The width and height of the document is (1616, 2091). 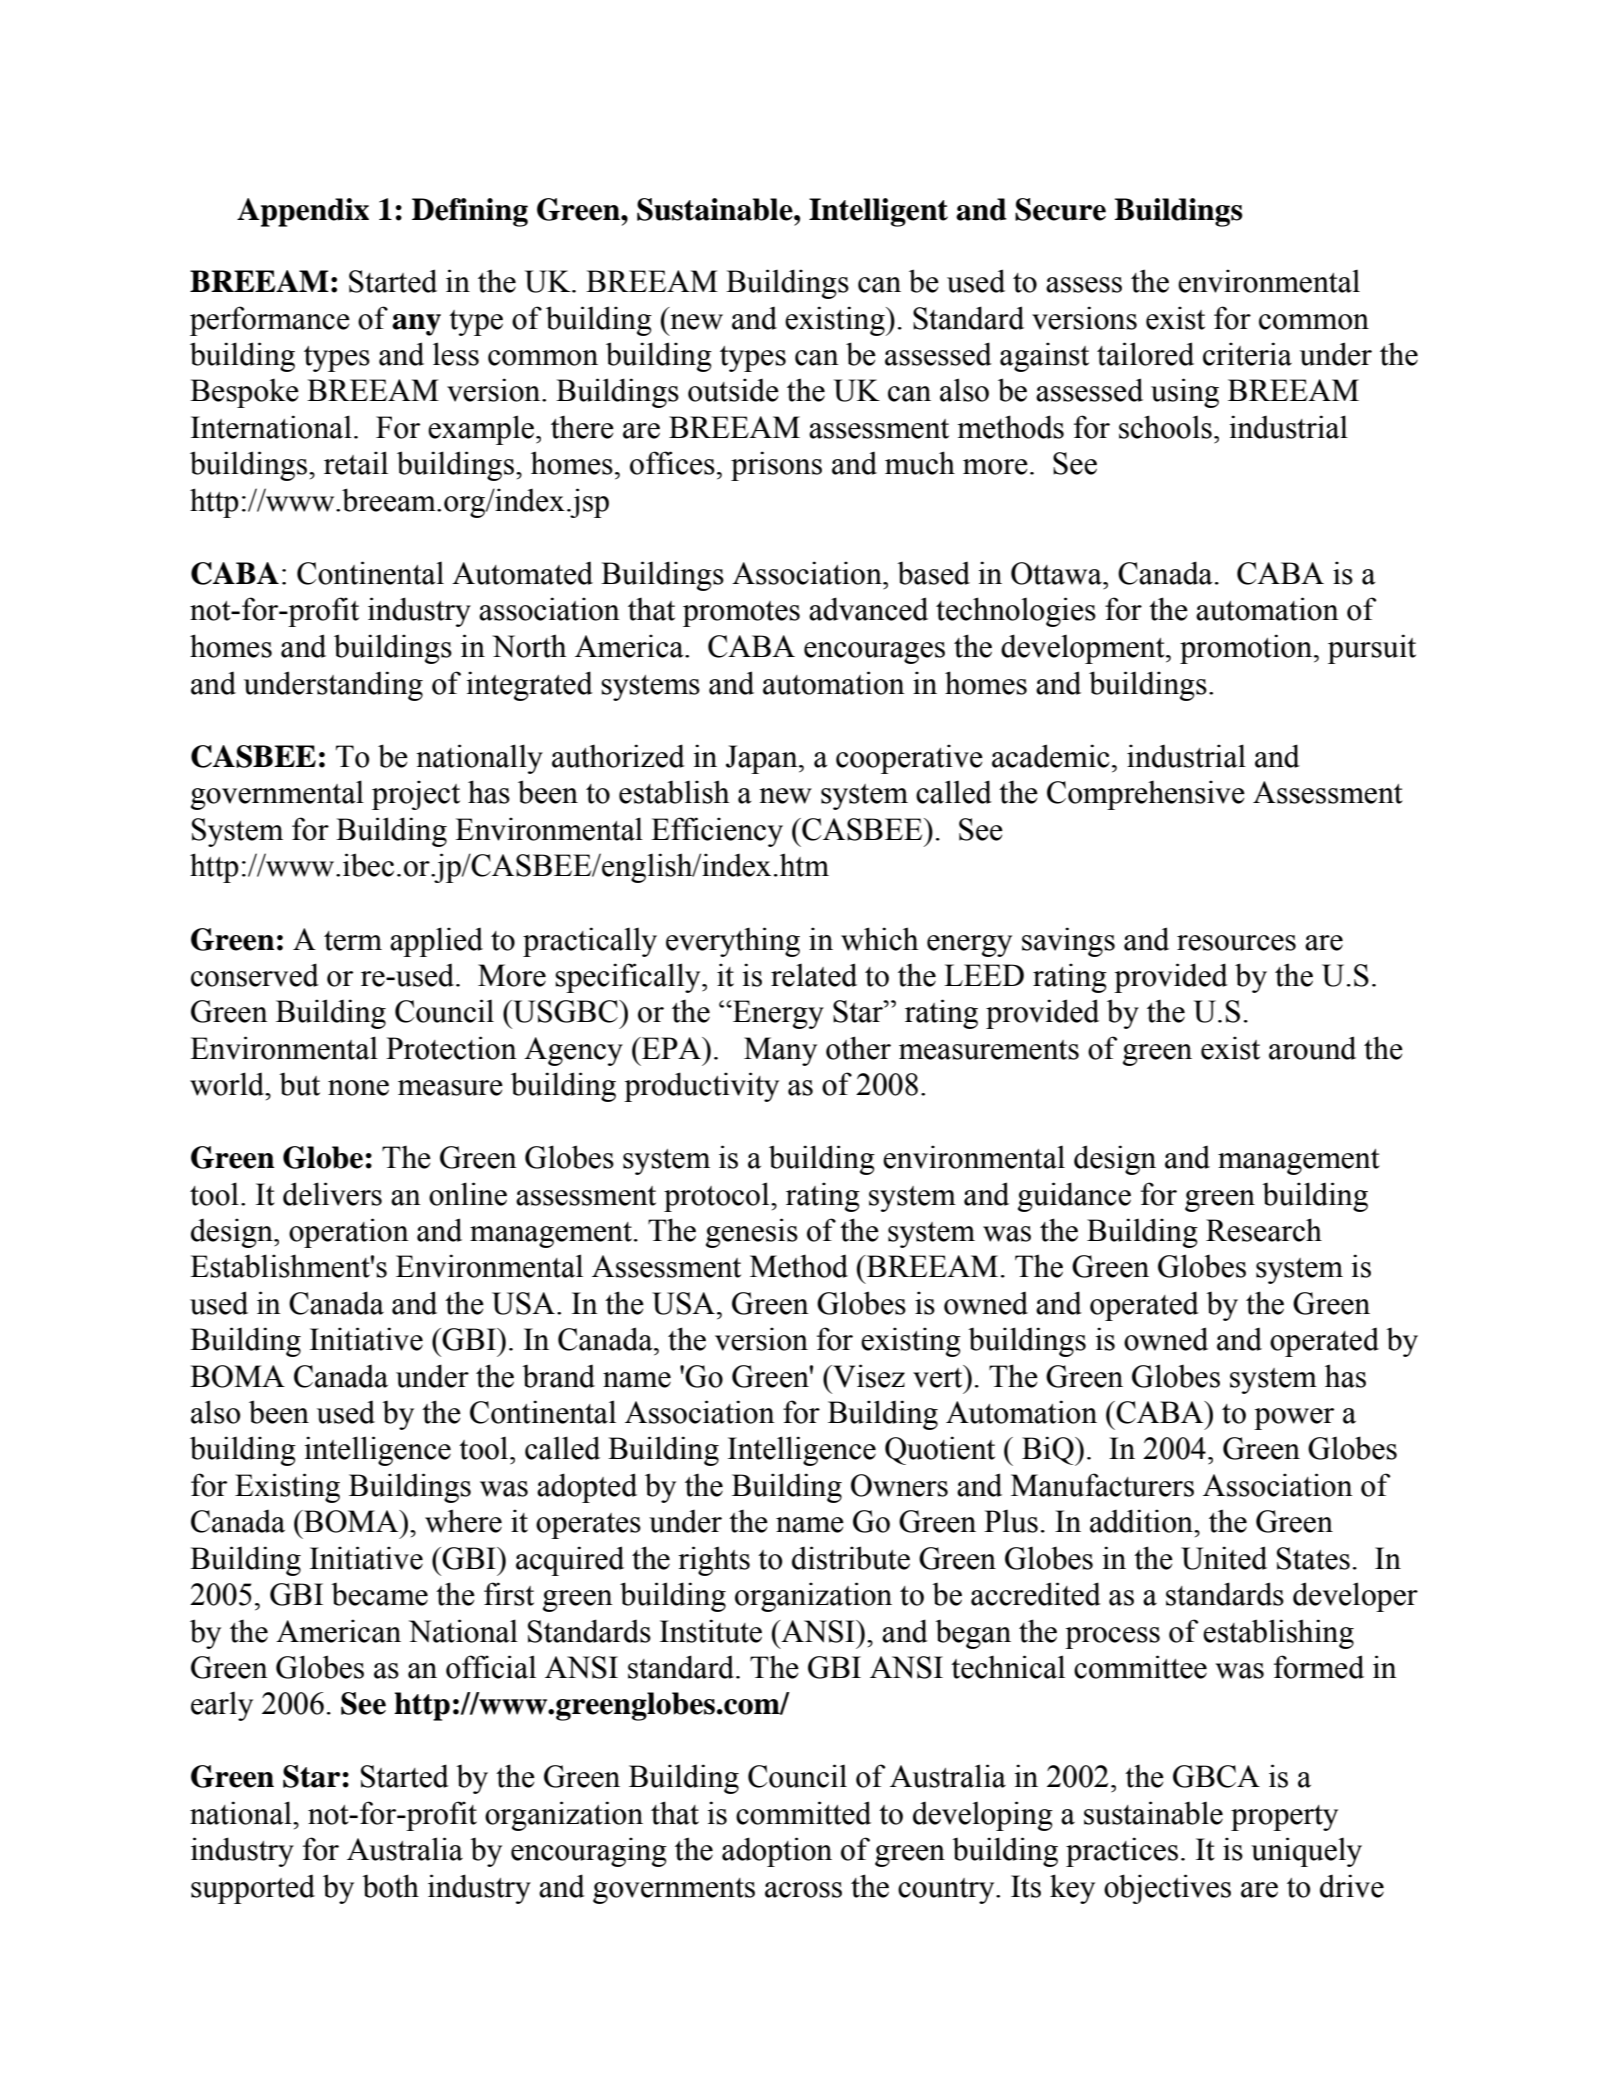 What do you see at coordinates (303, 212) in the document?
I see `Appendix` at bounding box center [303, 212].
